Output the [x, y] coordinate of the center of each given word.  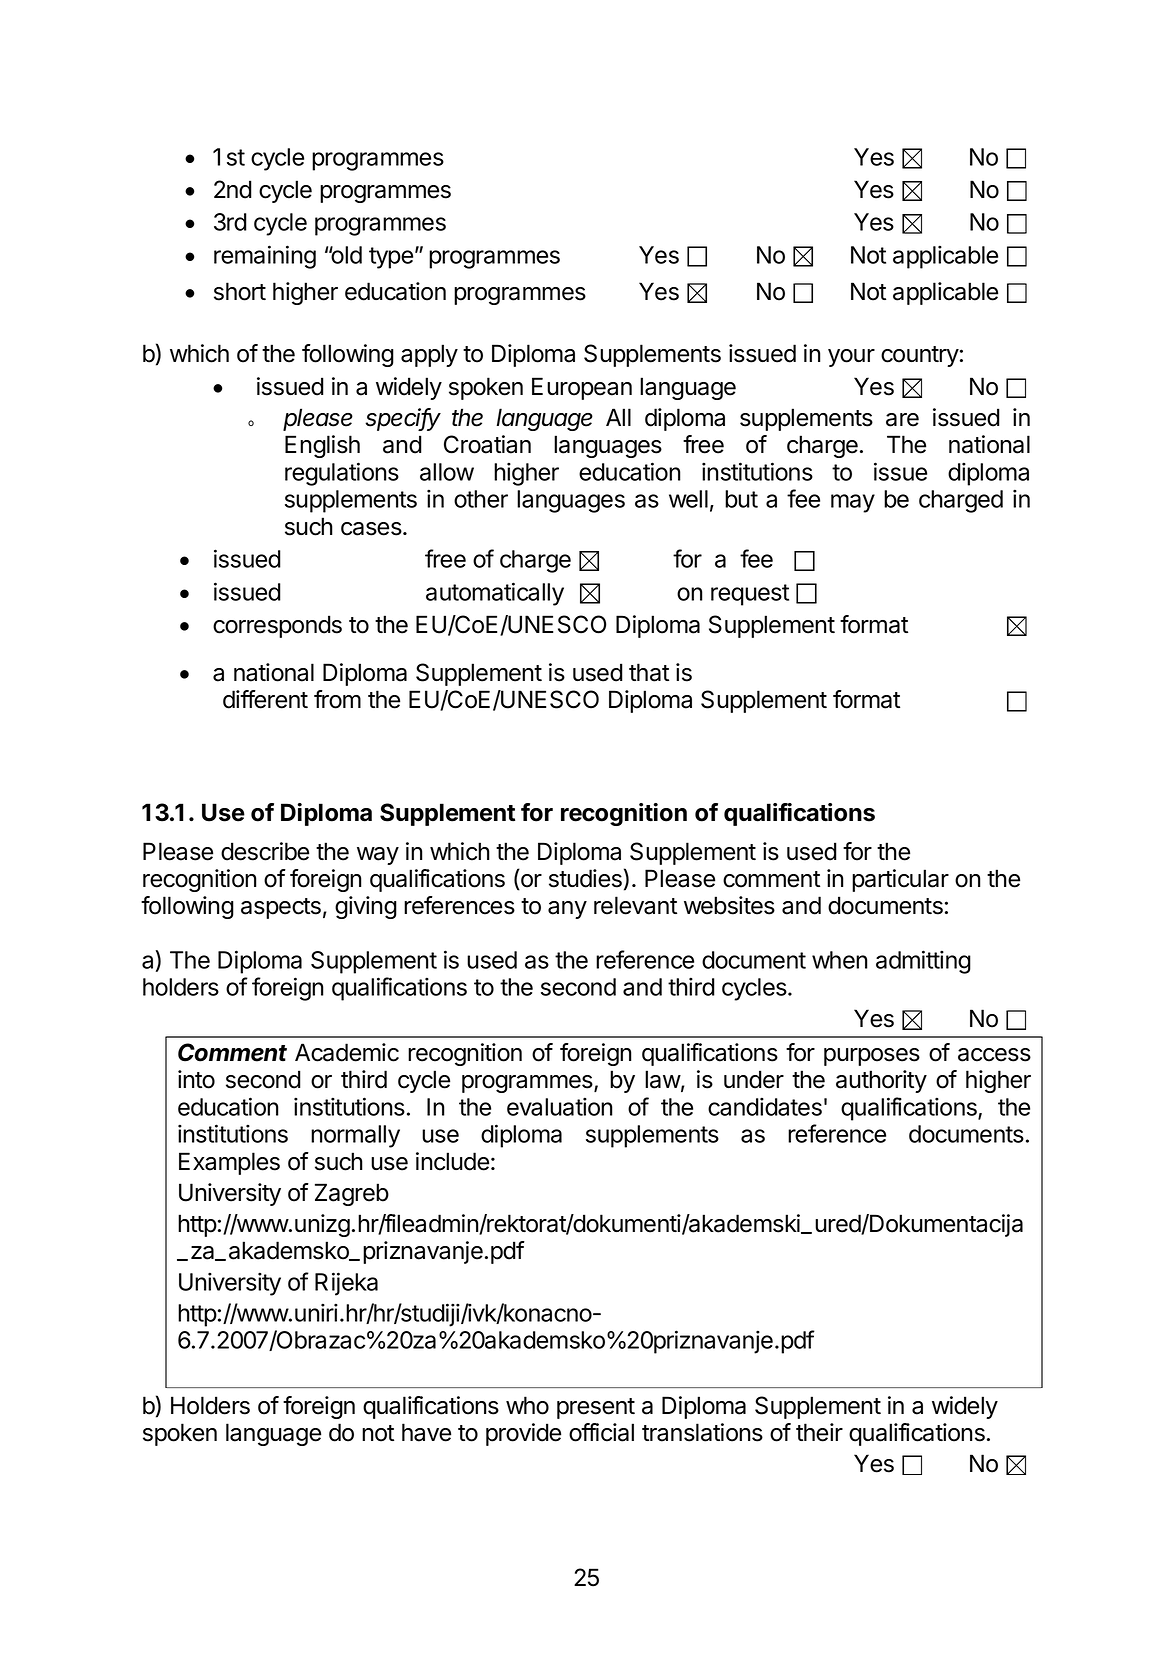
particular [900, 880]
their [819, 1432]
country [920, 356]
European [582, 388]
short [240, 291]
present [596, 1408]
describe [265, 851]
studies [585, 878]
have [426, 1432]
